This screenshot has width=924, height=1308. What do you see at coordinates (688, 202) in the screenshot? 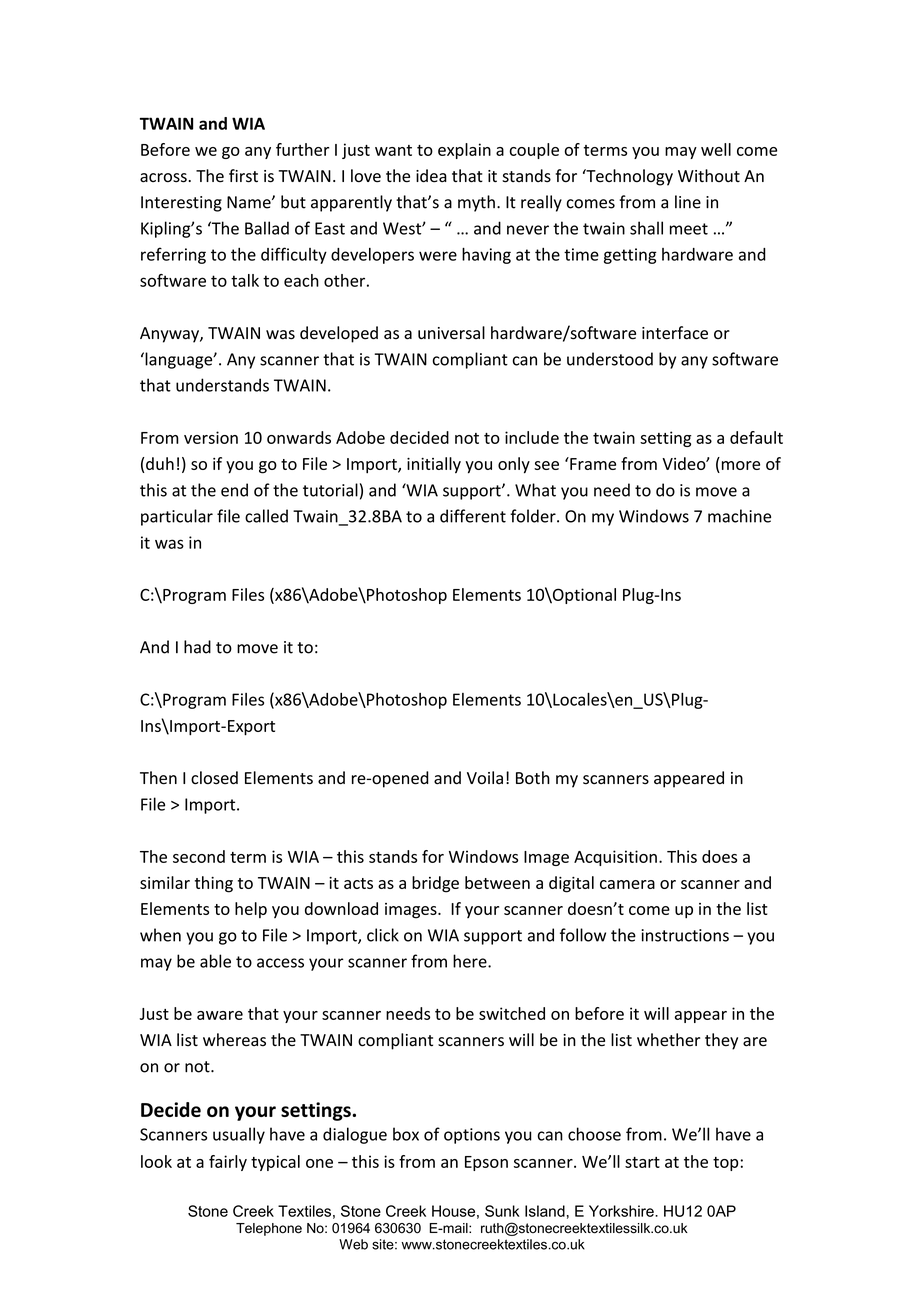
I see `line` at bounding box center [688, 202].
